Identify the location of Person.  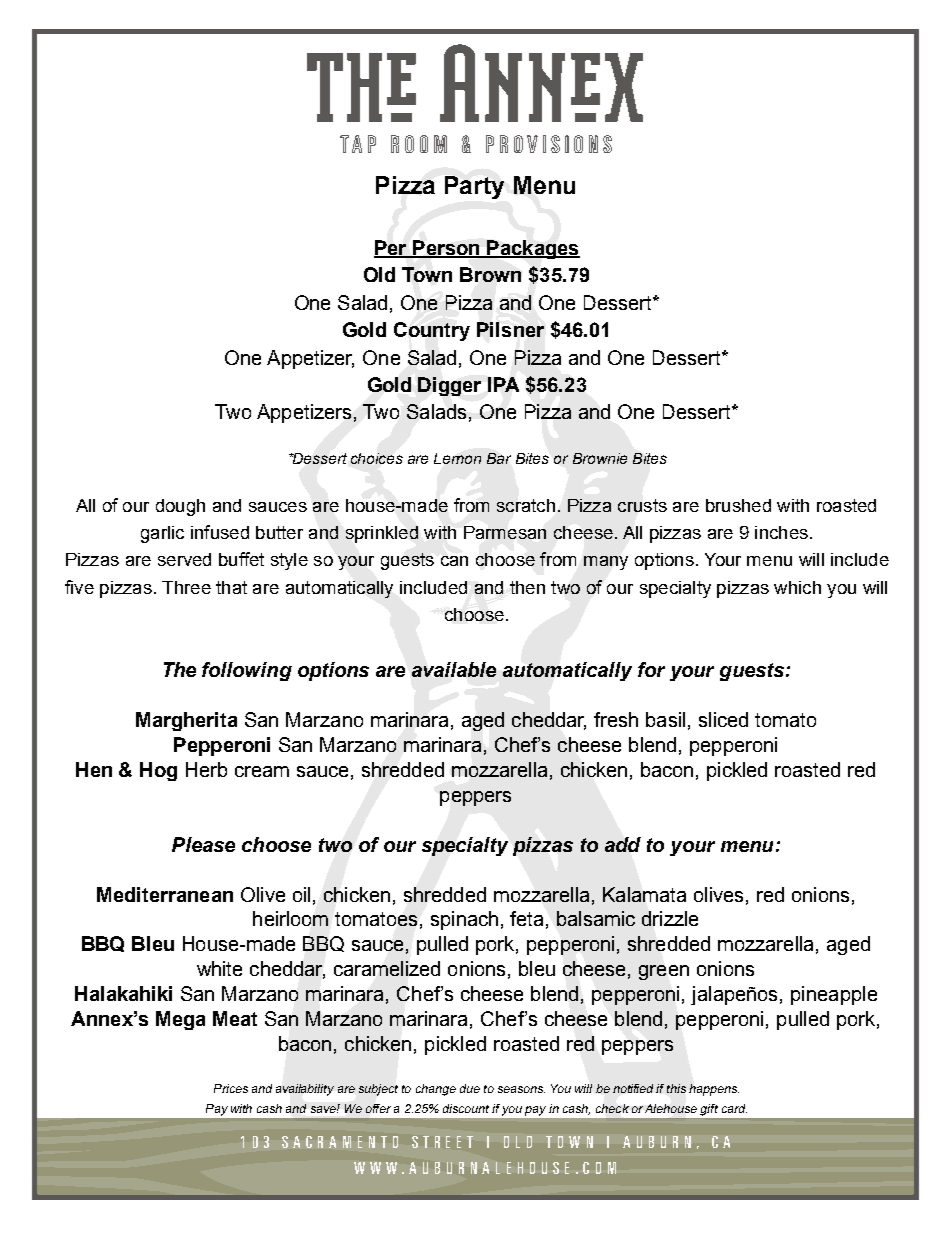
(446, 248).
